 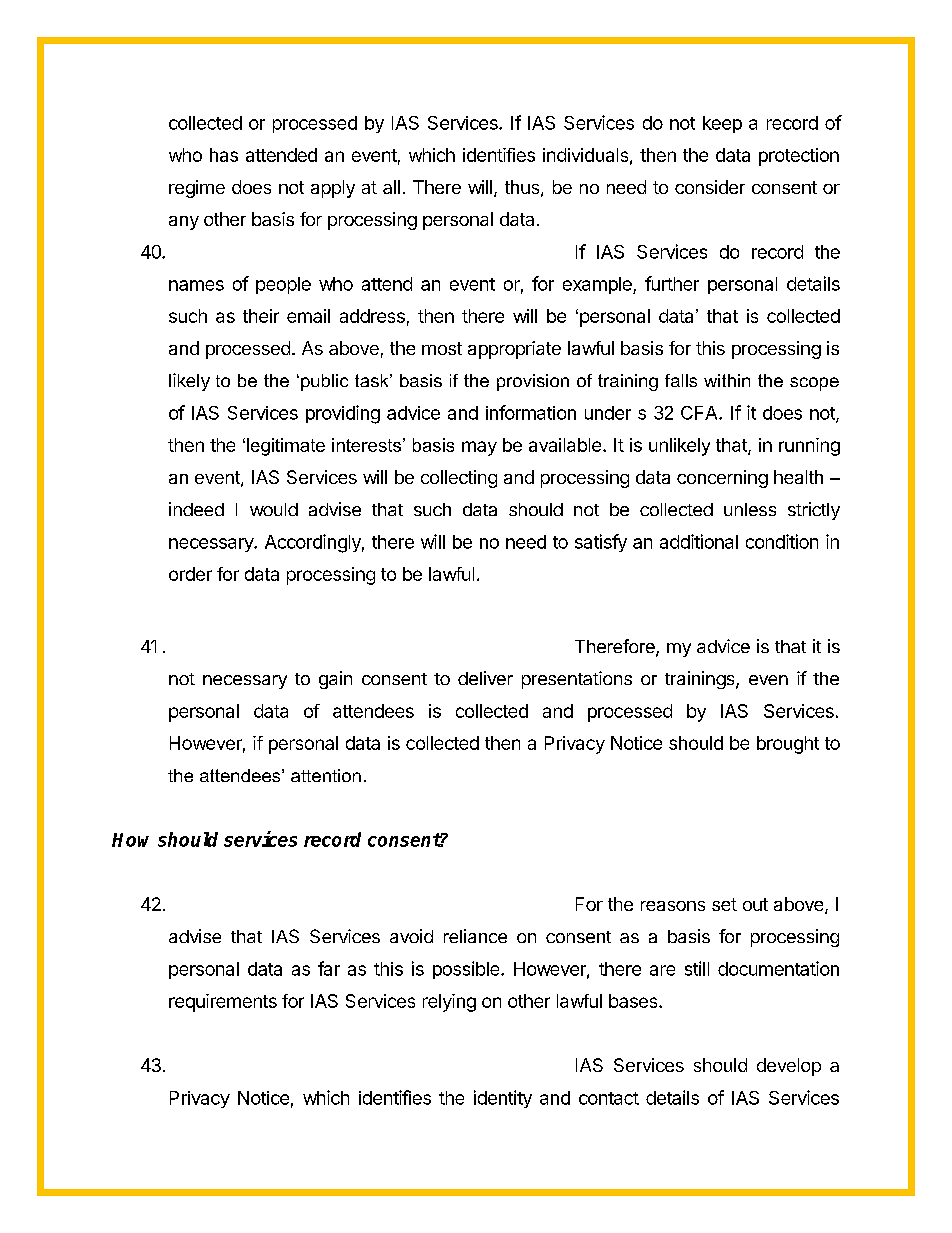 I want to click on additional, so click(x=699, y=541).
